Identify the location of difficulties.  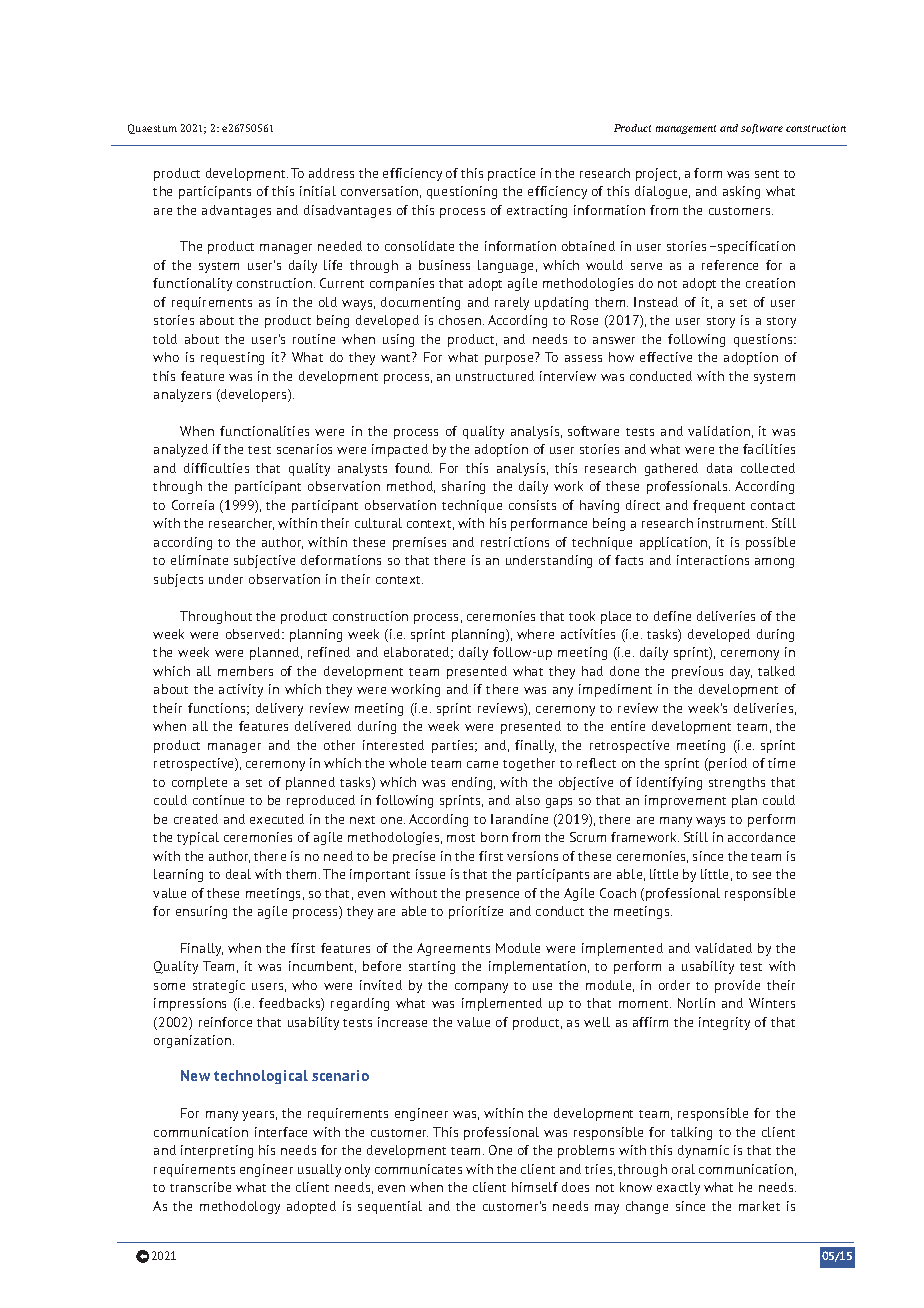
(216, 468).
